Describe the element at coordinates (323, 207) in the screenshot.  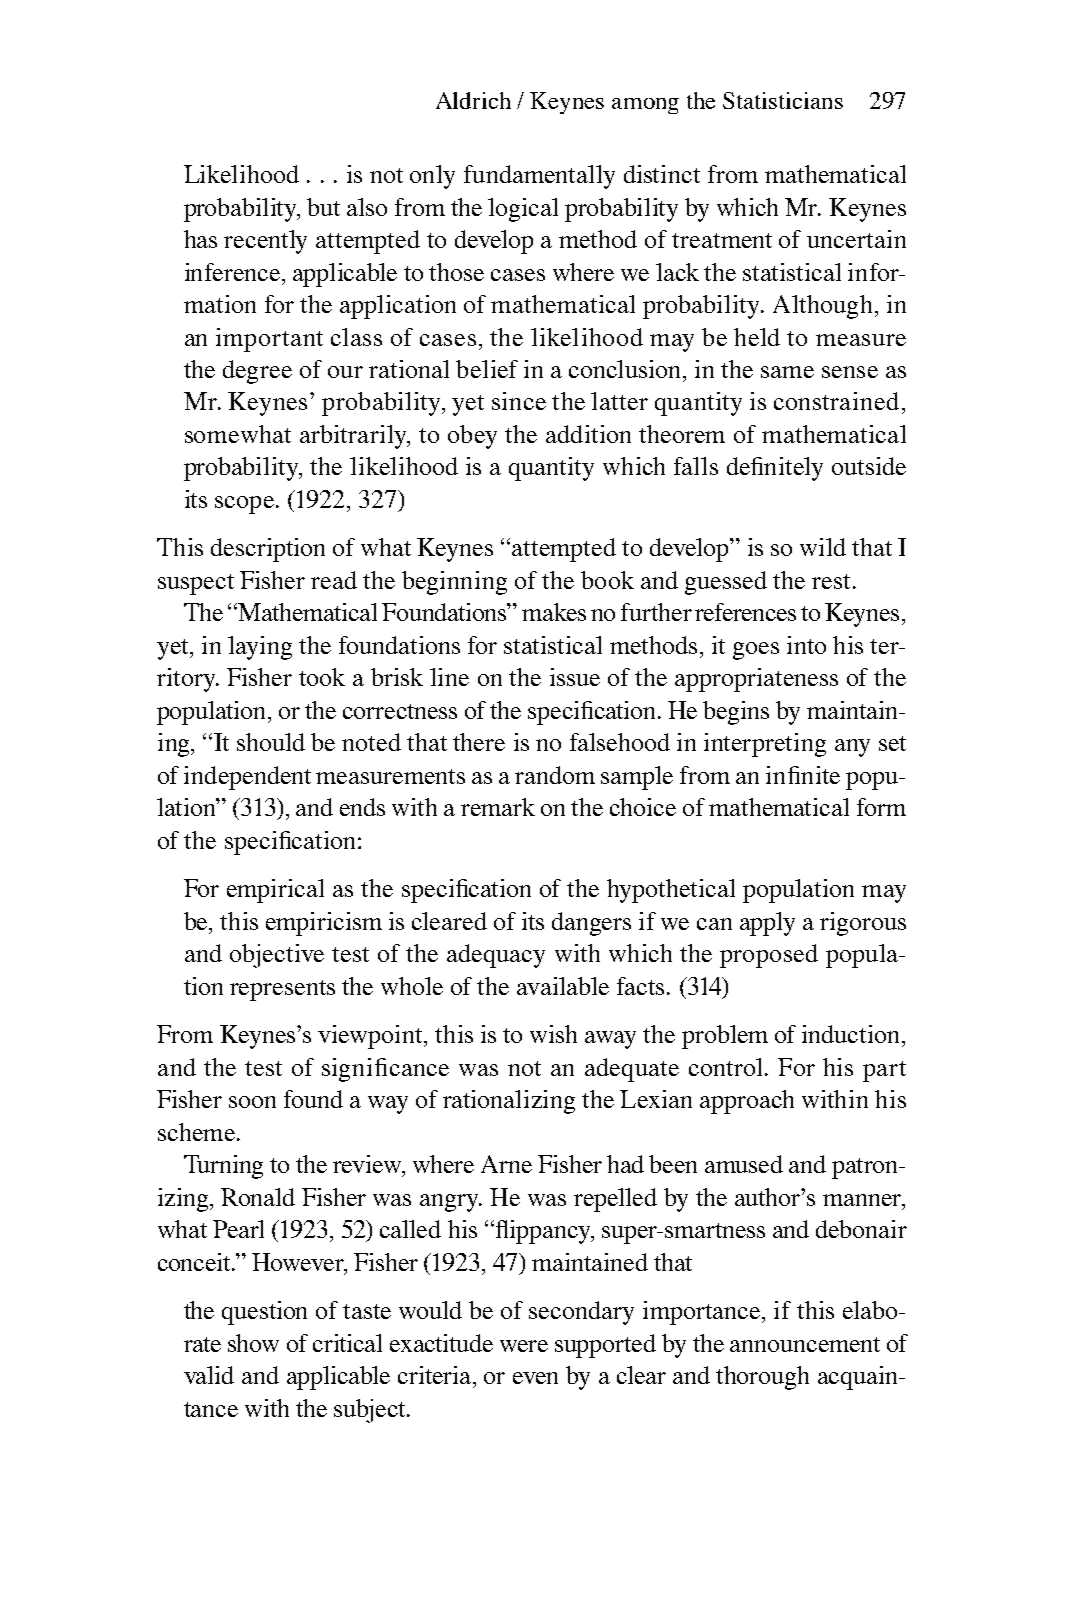
I see `but` at that location.
